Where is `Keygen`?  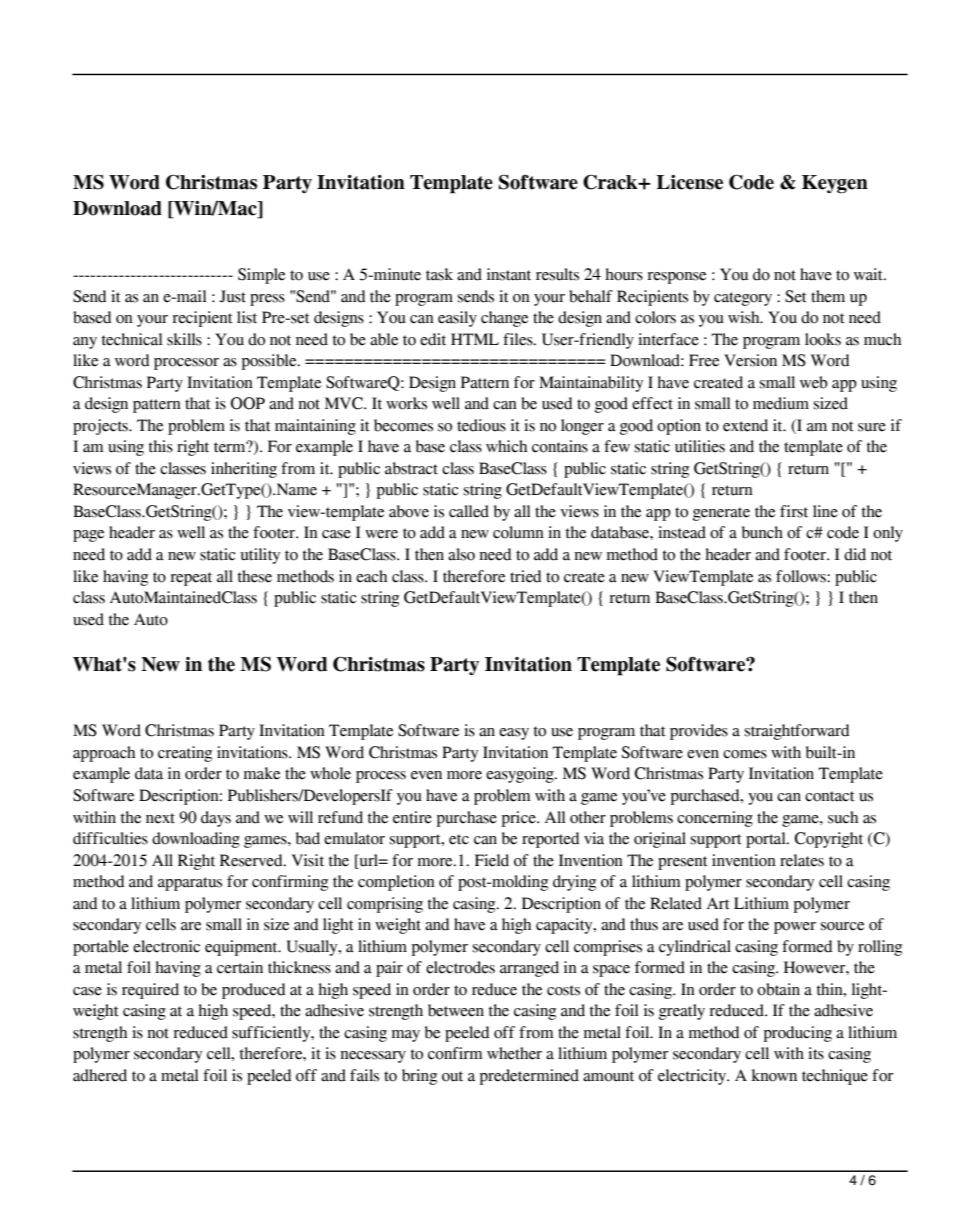 Keygen is located at coordinates (835, 184).
